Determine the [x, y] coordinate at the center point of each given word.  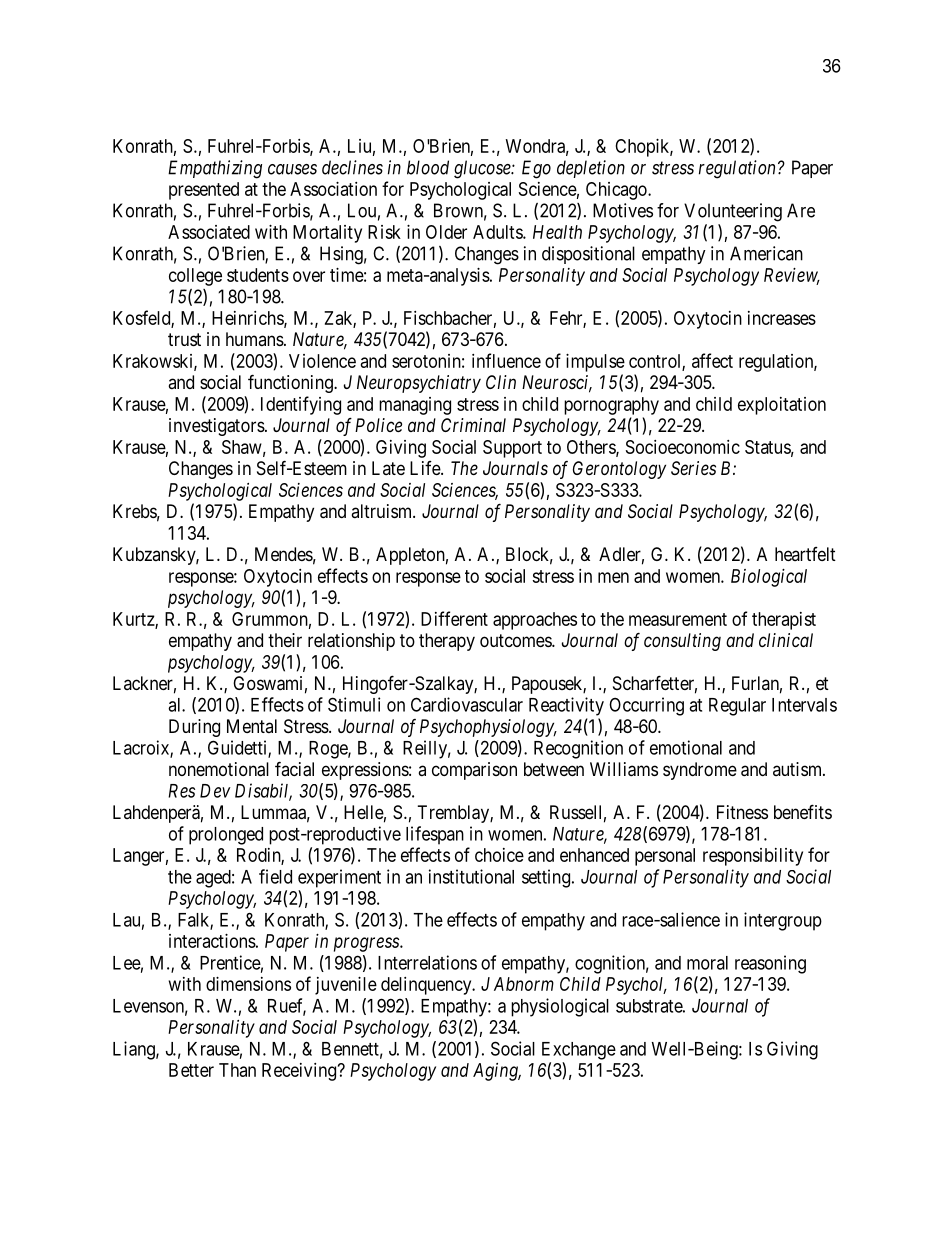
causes [292, 169]
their [285, 640]
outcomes [516, 640]
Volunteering [733, 212]
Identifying [301, 405]
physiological [560, 1007]
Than [237, 1070]
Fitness [742, 812]
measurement [678, 619]
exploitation [782, 406]
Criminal [473, 425]
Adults [498, 232]
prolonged [226, 836]
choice [499, 855]
